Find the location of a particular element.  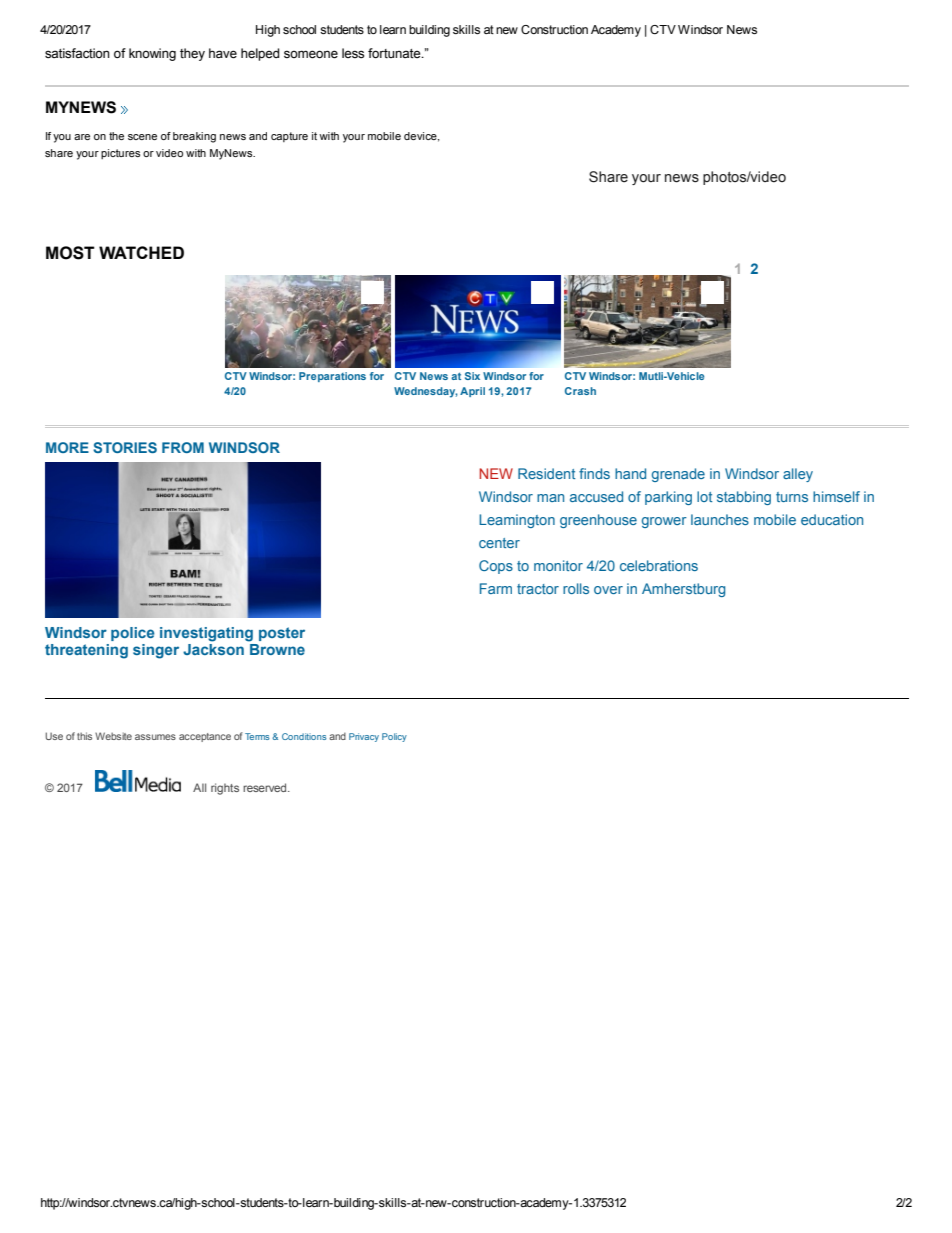

launches is located at coordinates (720, 519).
